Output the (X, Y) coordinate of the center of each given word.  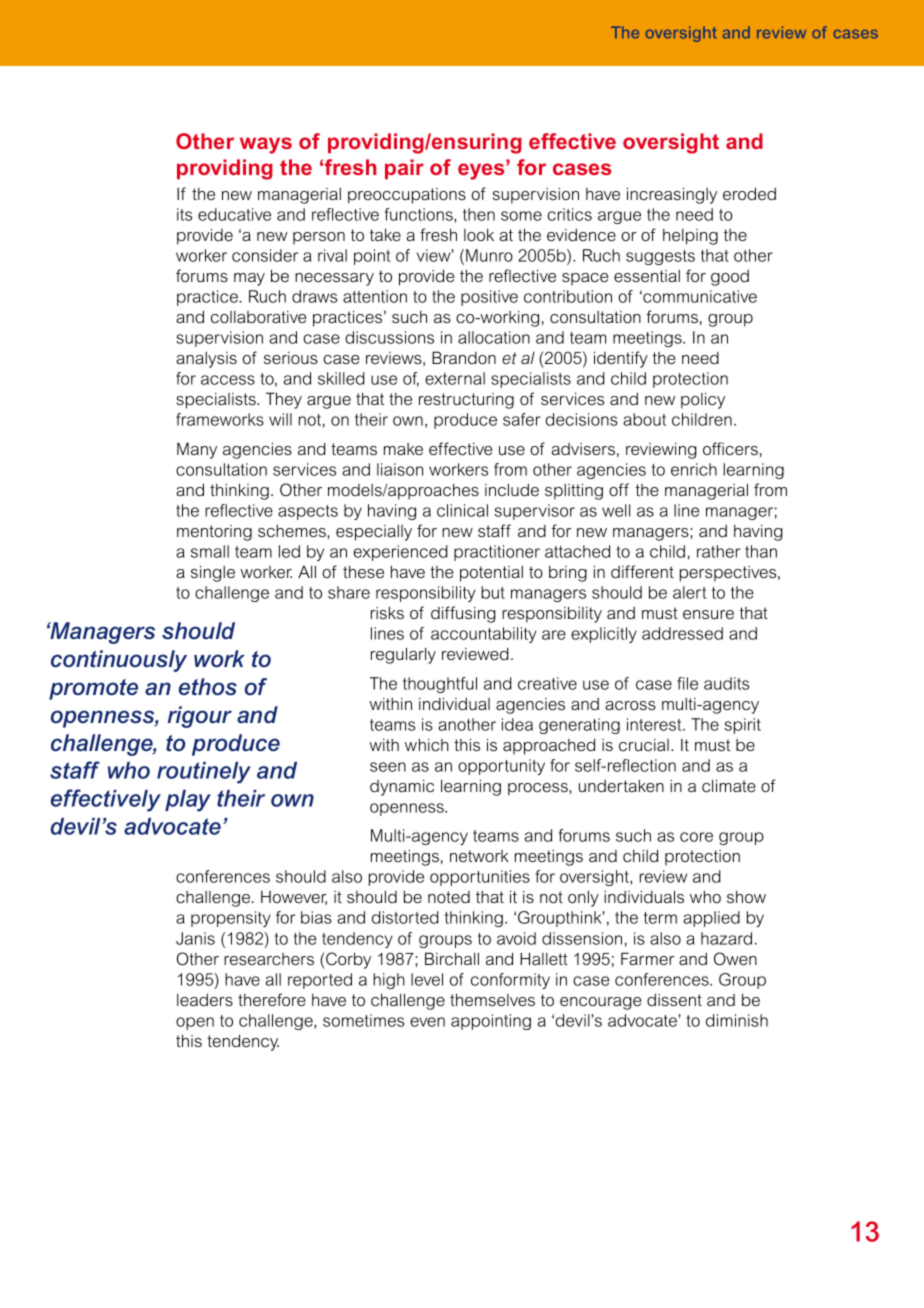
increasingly (672, 195)
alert (690, 592)
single (213, 573)
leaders (205, 999)
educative (234, 214)
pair (404, 169)
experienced (401, 553)
